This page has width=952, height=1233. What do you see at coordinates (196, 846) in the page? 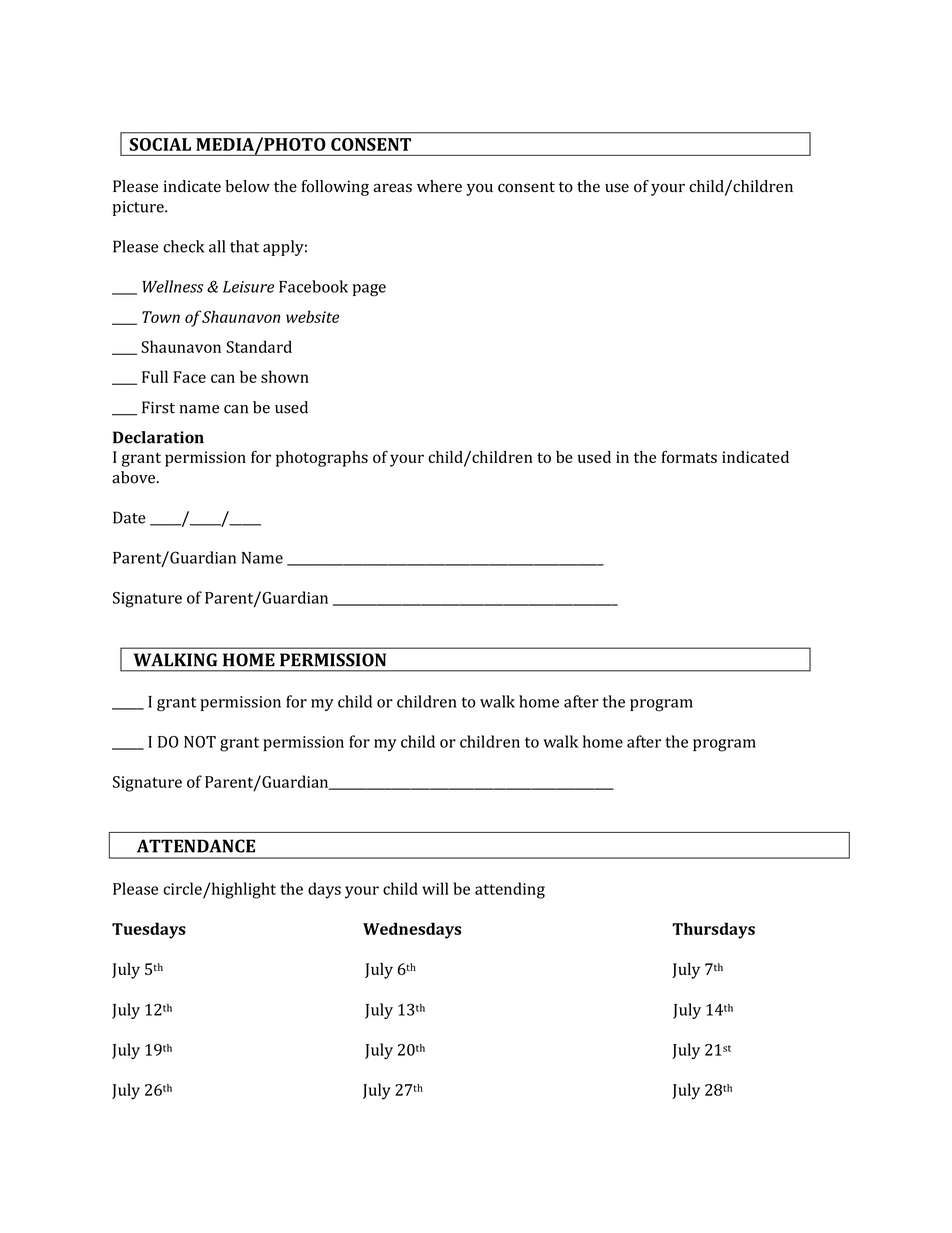
I see `ATTENDANCE` at bounding box center [196, 846].
